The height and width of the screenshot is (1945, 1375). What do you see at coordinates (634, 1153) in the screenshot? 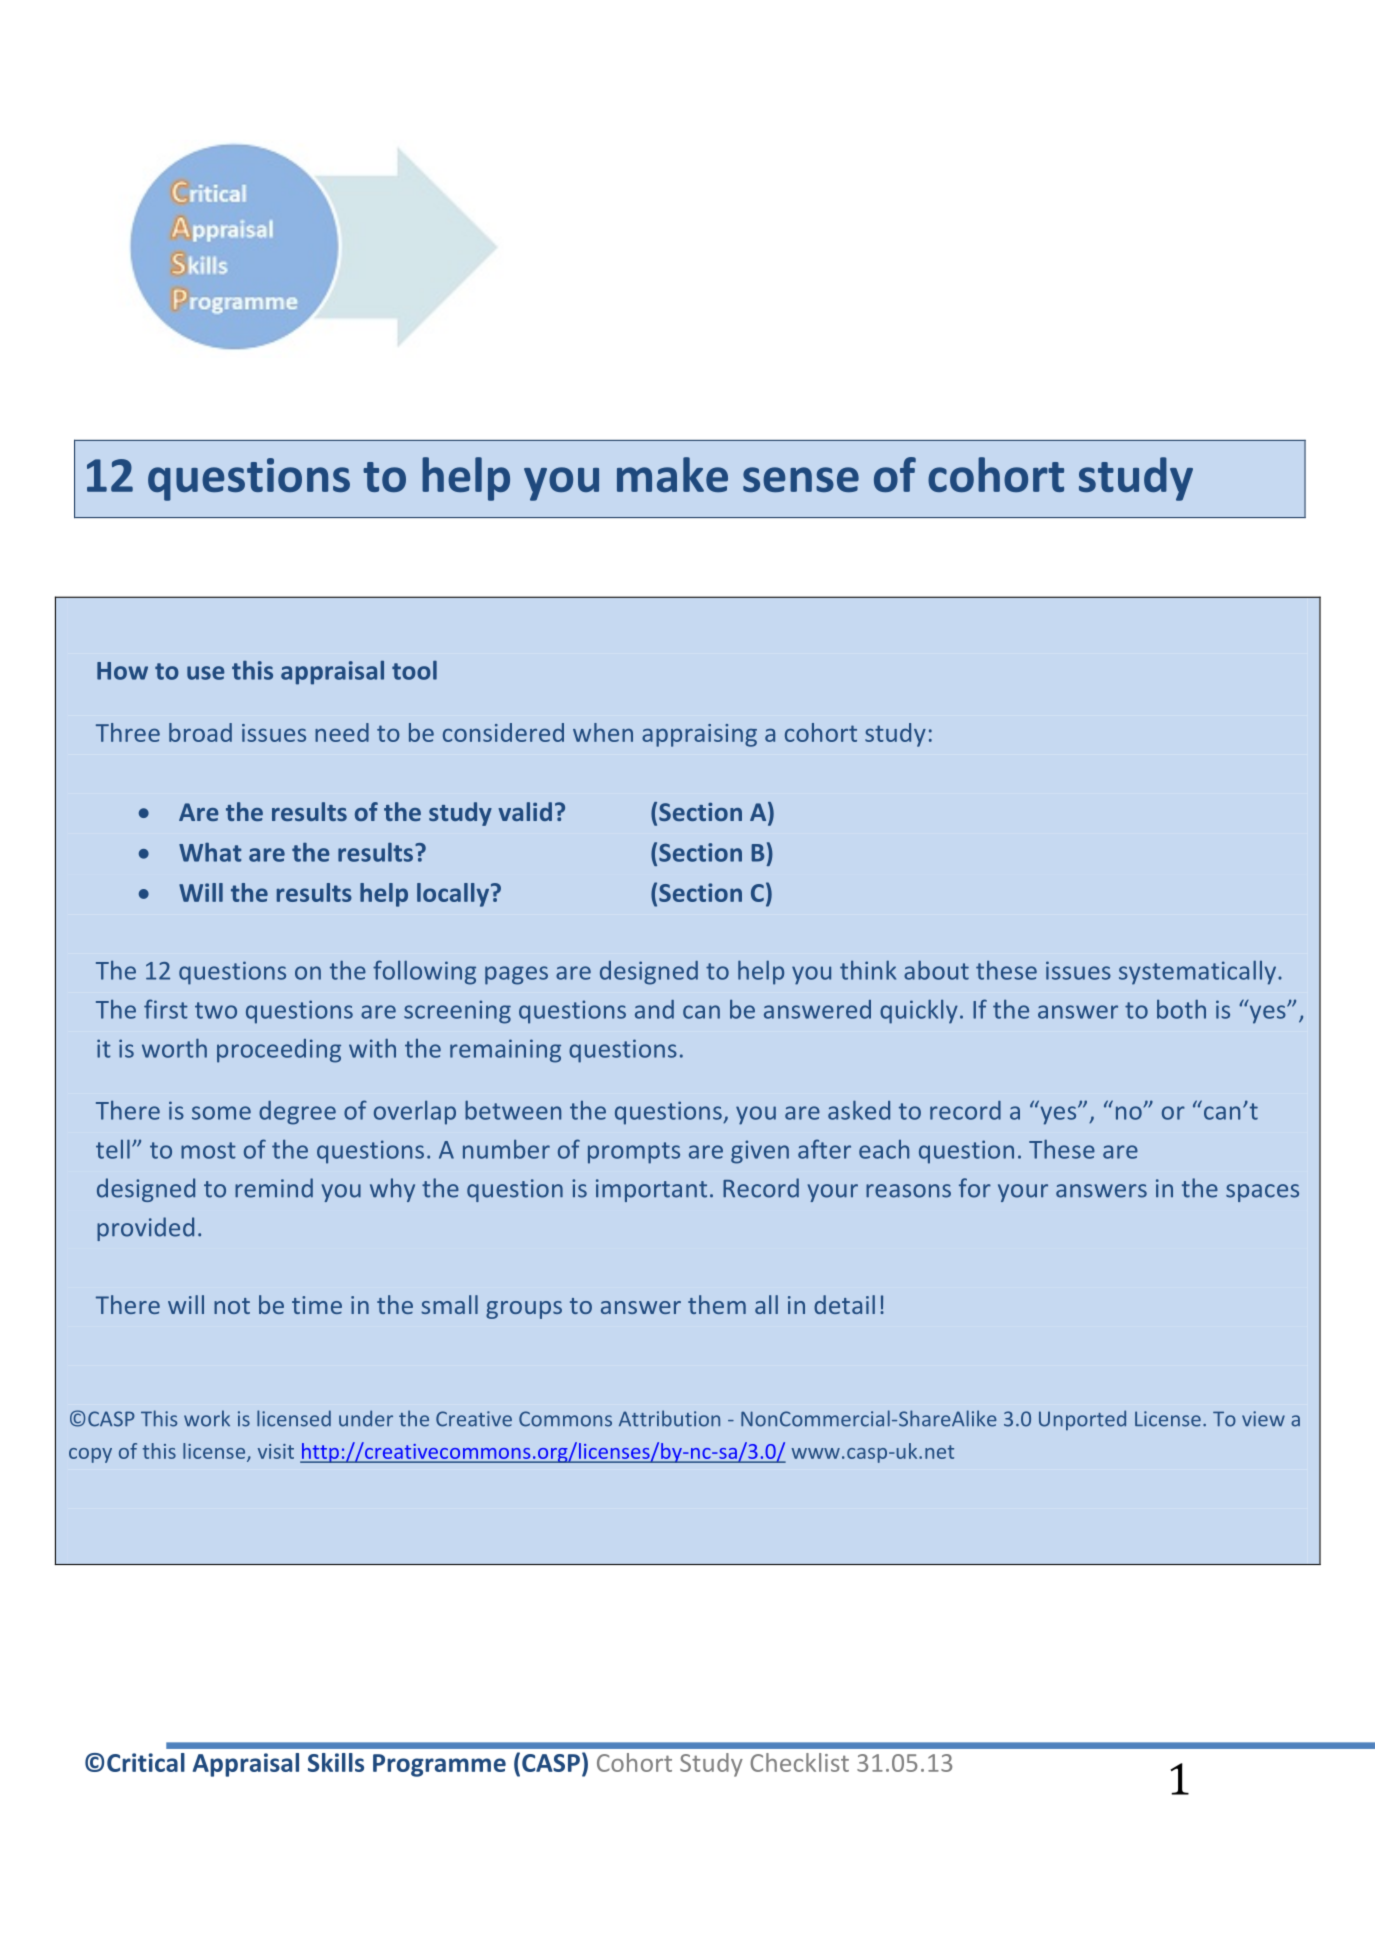
I see `prompts` at bounding box center [634, 1153].
